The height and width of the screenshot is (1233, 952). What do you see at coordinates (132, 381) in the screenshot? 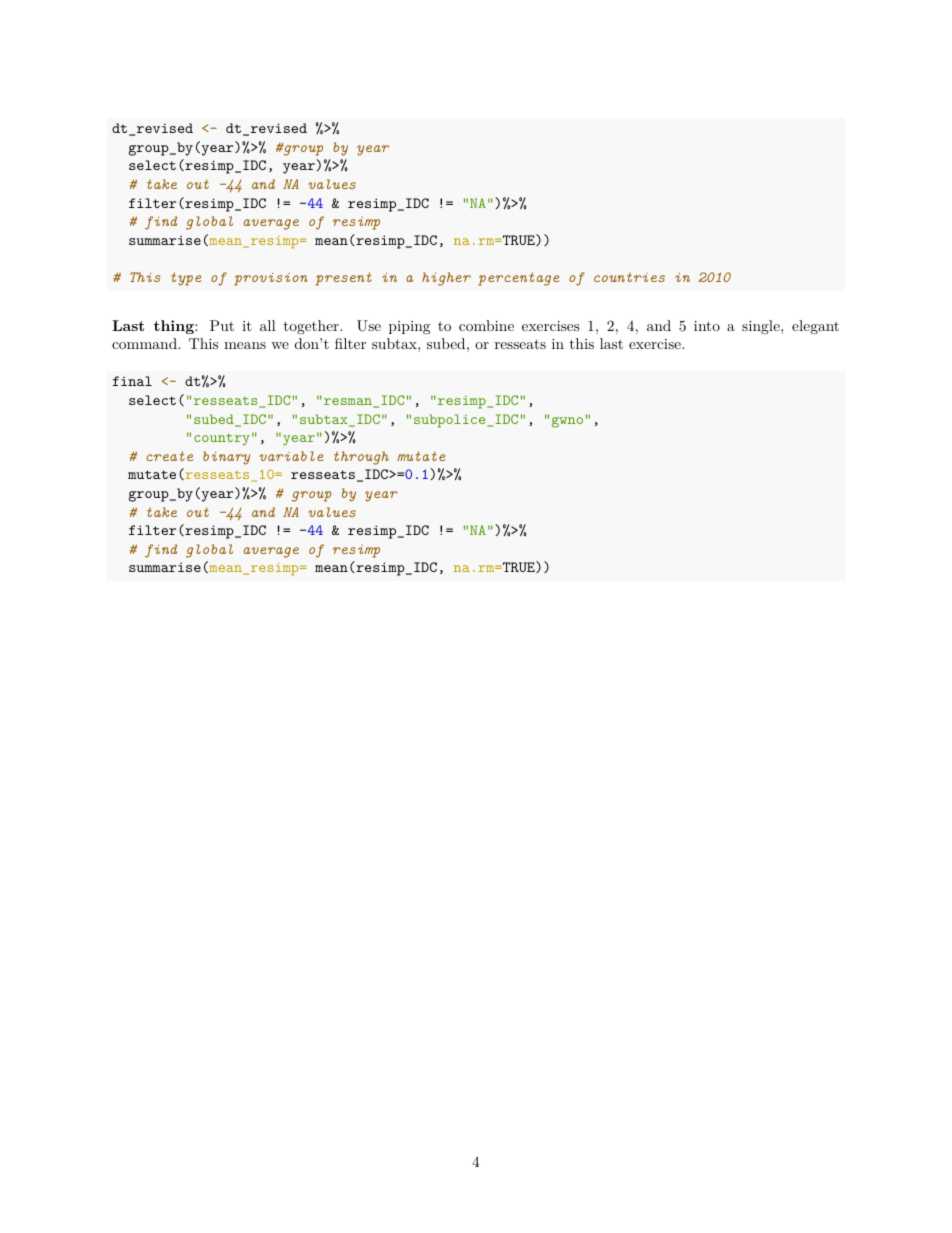
I see `final` at bounding box center [132, 381].
